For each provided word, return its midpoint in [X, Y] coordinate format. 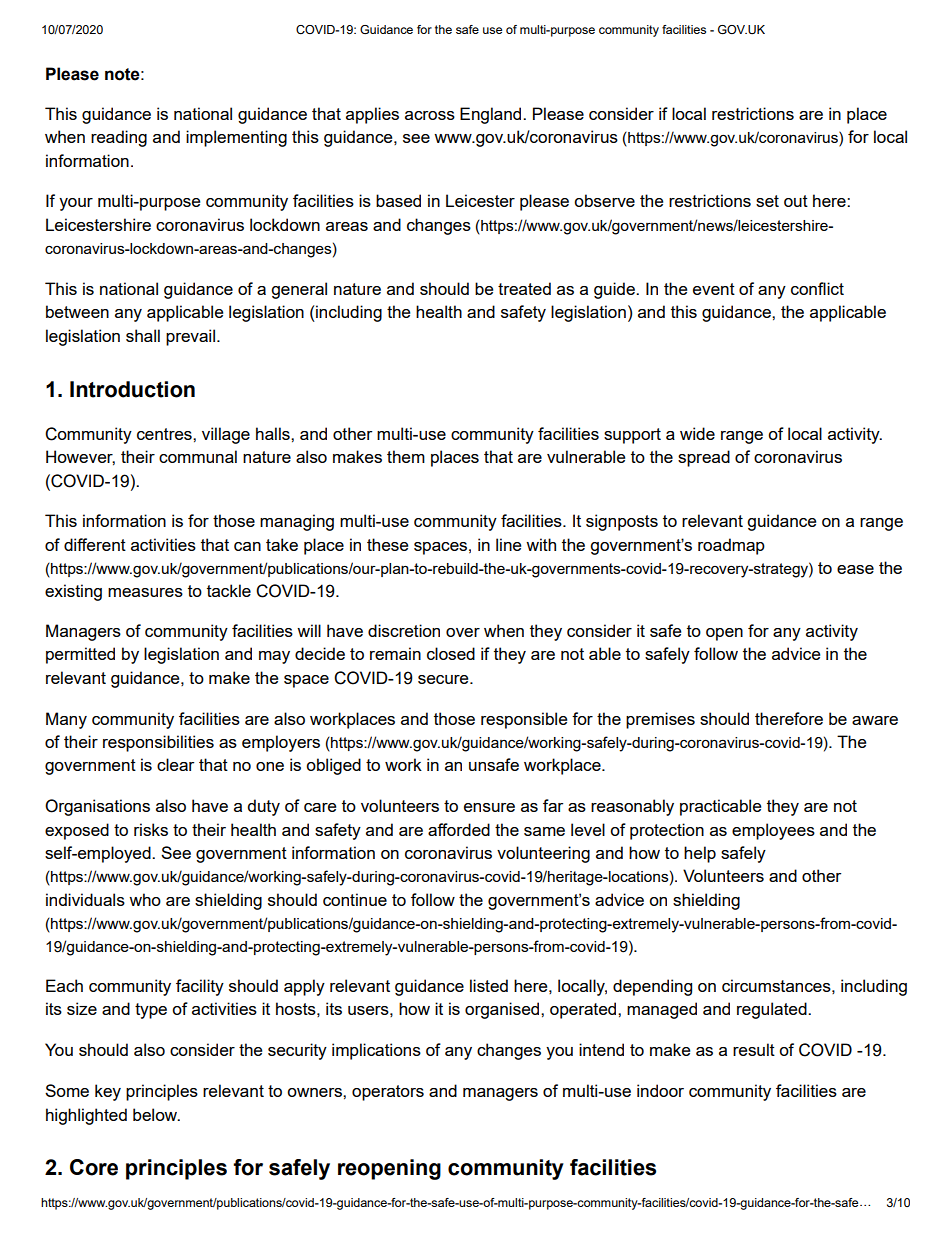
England [492, 115]
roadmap [731, 546]
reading [119, 138]
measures [145, 592]
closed [451, 653]
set [767, 201]
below [156, 1114]
